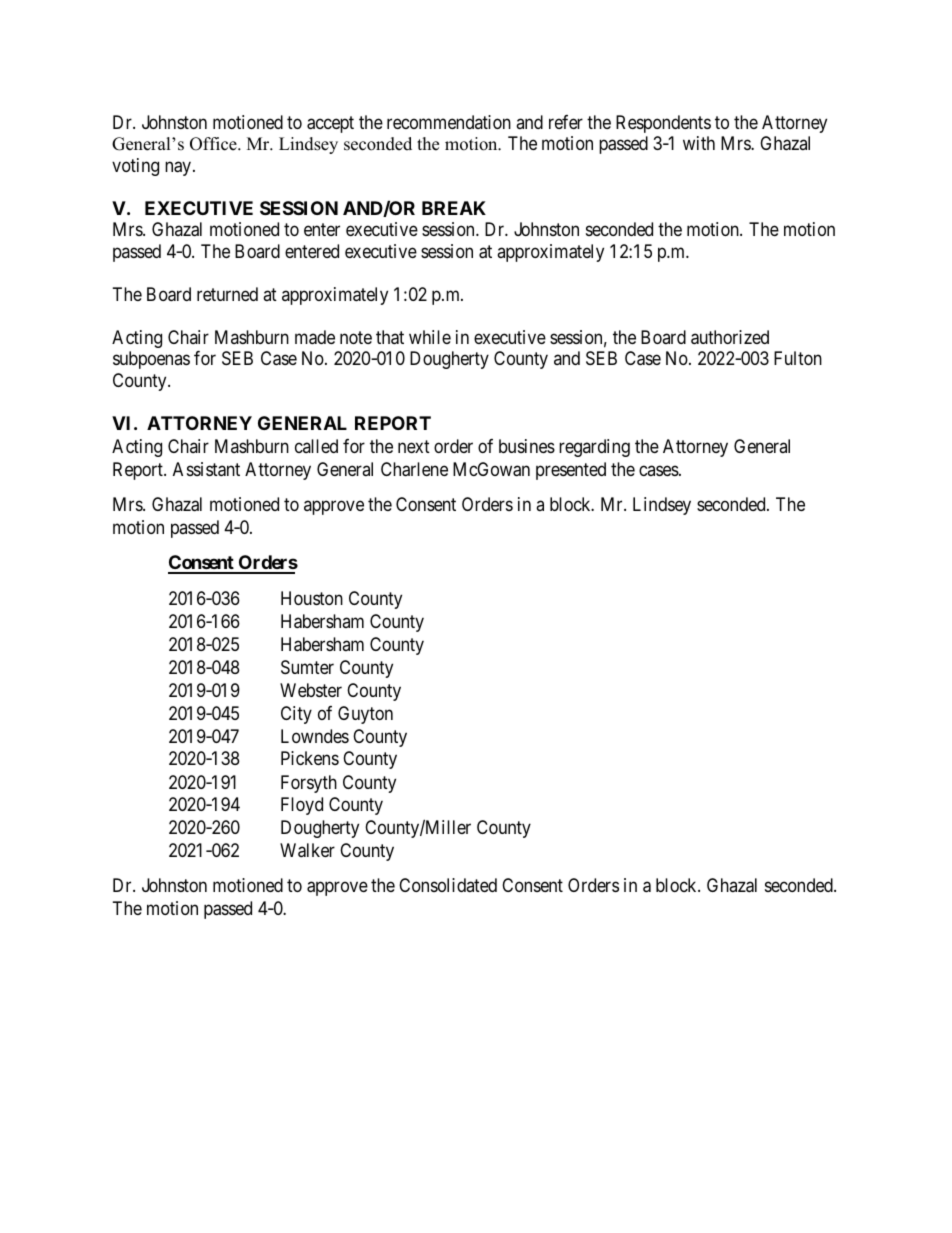  What do you see at coordinates (307, 850) in the page?
I see `Walker` at bounding box center [307, 850].
